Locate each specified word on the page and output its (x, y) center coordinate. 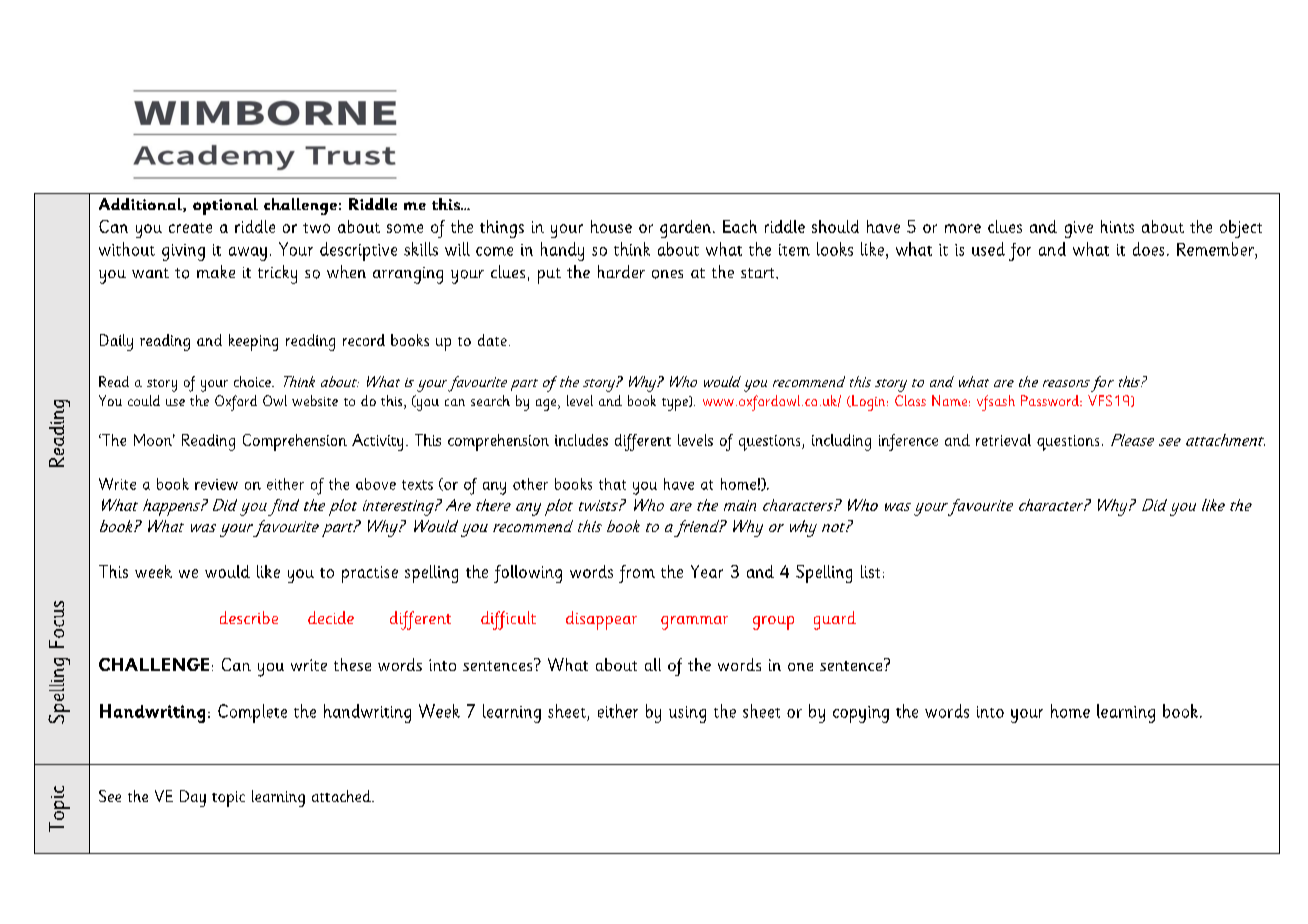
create (190, 228)
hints (1117, 226)
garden (687, 229)
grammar (694, 623)
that (612, 484)
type (676, 403)
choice (253, 381)
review (216, 484)
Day (193, 798)
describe (249, 617)
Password (1051, 400)
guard (835, 620)
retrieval (1003, 440)
